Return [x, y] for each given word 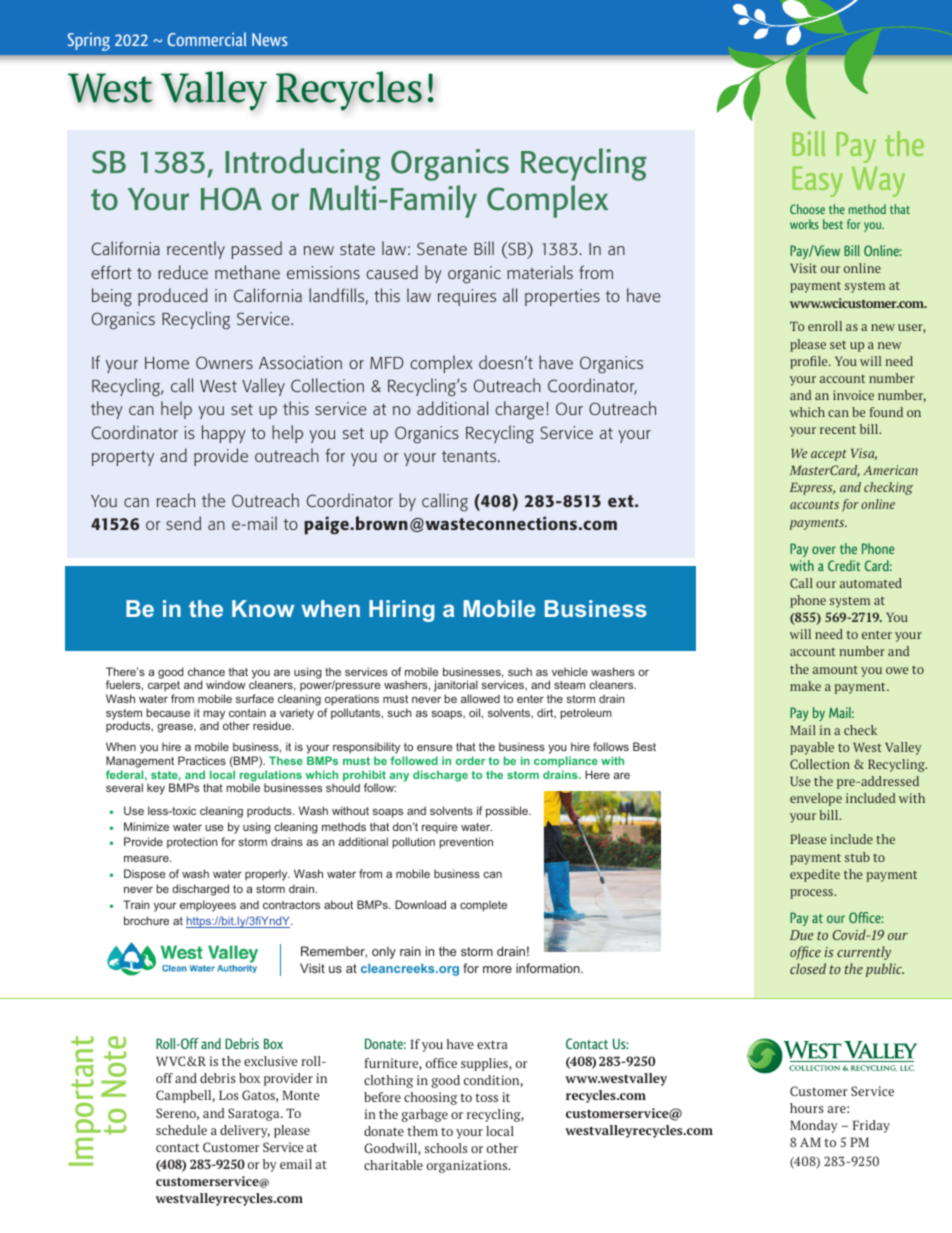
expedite [815, 875]
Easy [817, 181]
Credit [844, 565]
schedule [181, 1130]
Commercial [207, 39]
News [270, 39]
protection [192, 843]
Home [167, 363]
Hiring [402, 611]
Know [263, 608]
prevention [466, 843]
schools [446, 1148]
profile [810, 362]
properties [562, 297]
